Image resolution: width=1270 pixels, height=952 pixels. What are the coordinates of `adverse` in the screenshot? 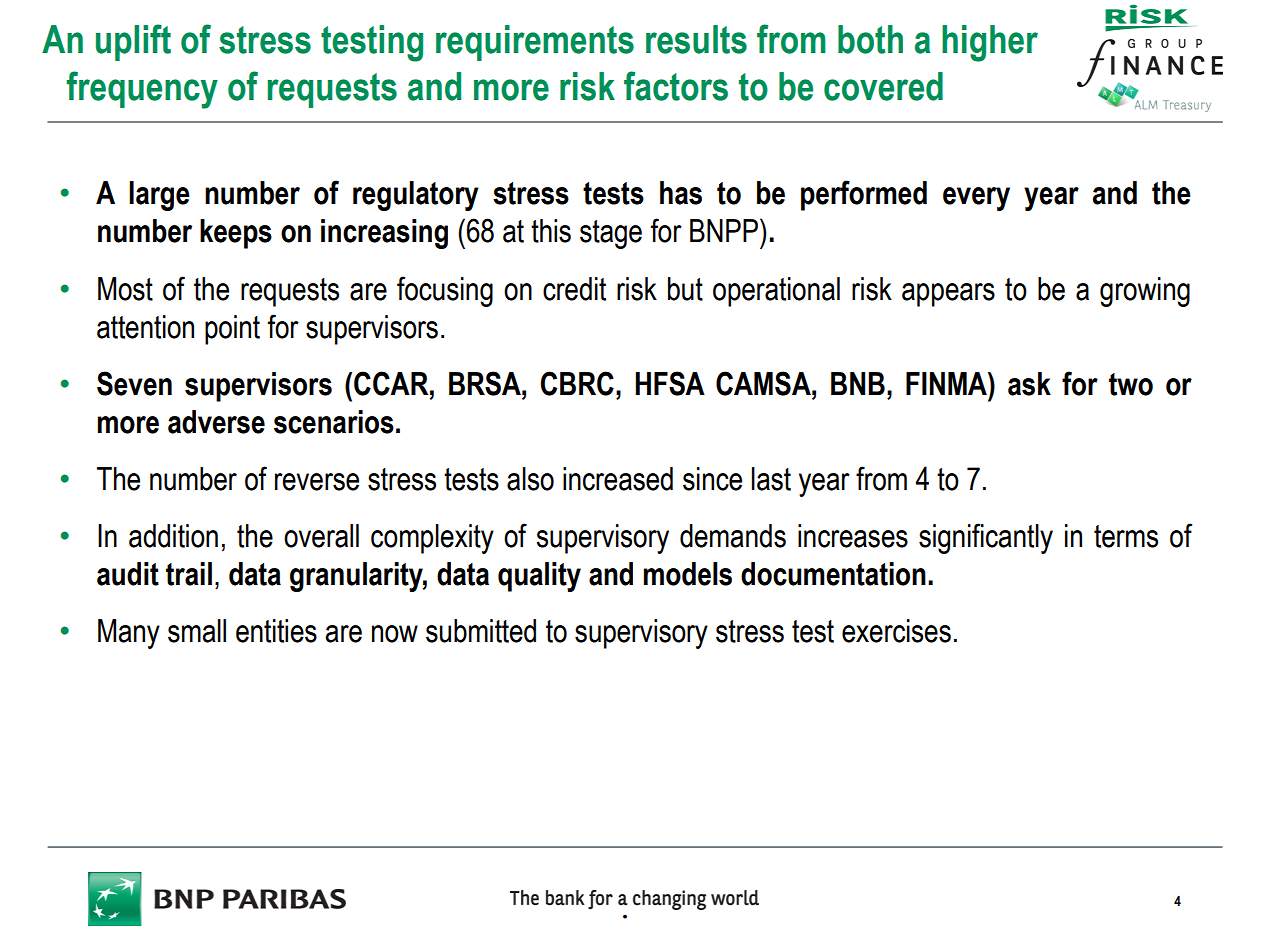 It's located at (216, 422).
